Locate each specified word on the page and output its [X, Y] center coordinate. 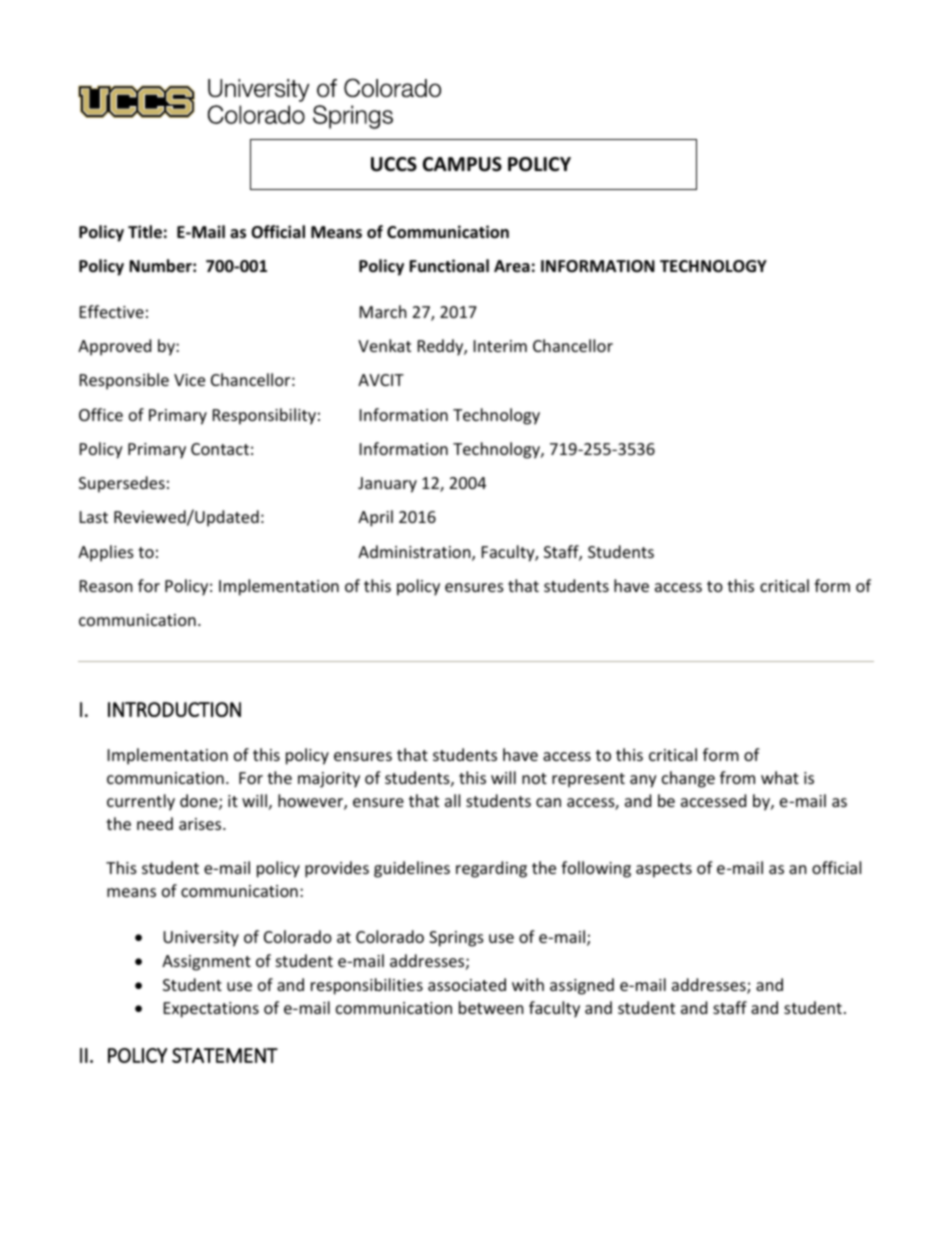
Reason [106, 586]
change [688, 779]
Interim [500, 346]
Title [145, 232]
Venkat [384, 345]
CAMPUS [462, 164]
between [491, 1007]
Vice [189, 380]
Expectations [211, 1010]
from [737, 777]
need [155, 823]
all [452, 800]
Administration [415, 553]
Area [512, 266]
